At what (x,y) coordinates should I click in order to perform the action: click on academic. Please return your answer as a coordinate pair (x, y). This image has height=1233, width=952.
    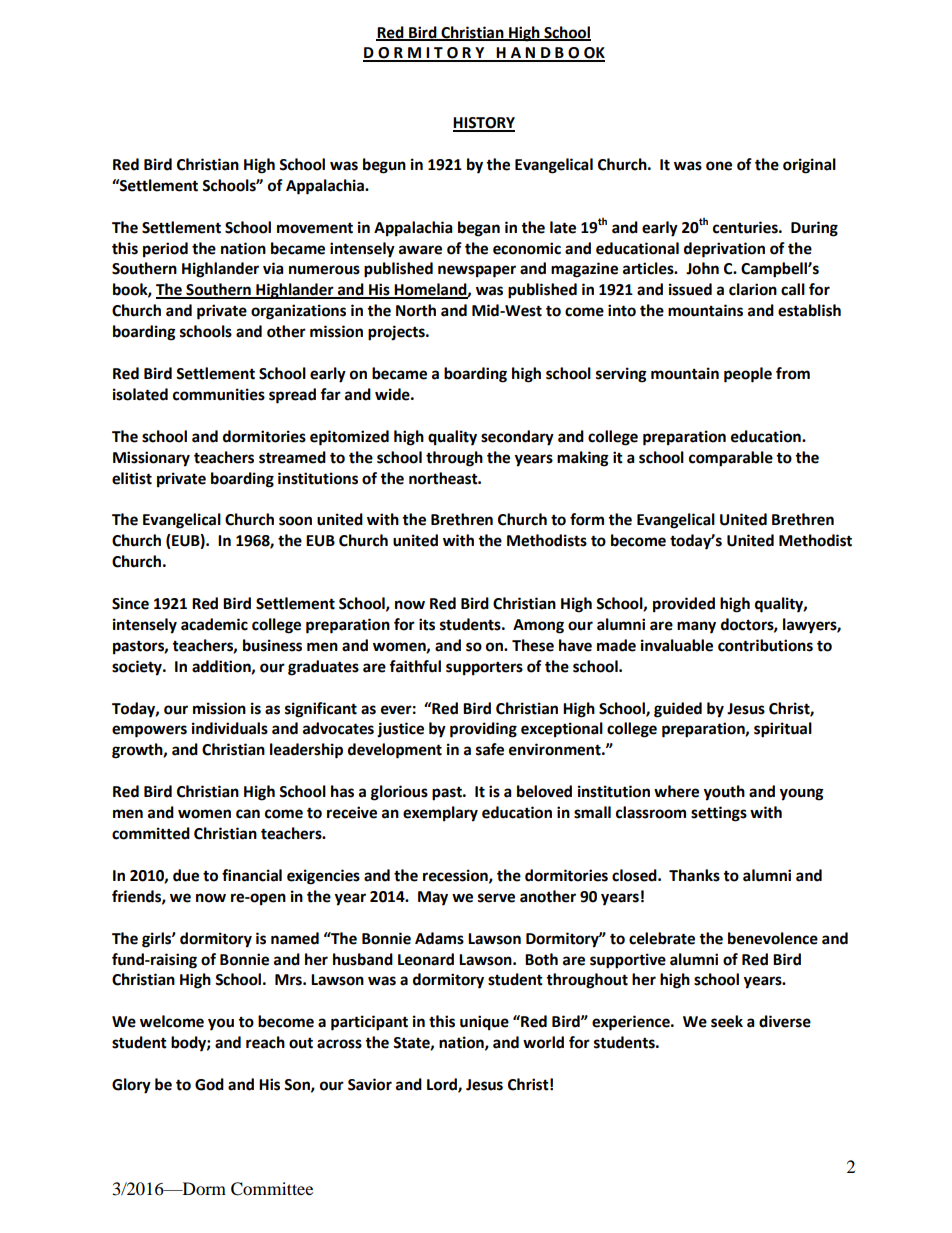
    Looking at the image, I should click on (214, 624).
